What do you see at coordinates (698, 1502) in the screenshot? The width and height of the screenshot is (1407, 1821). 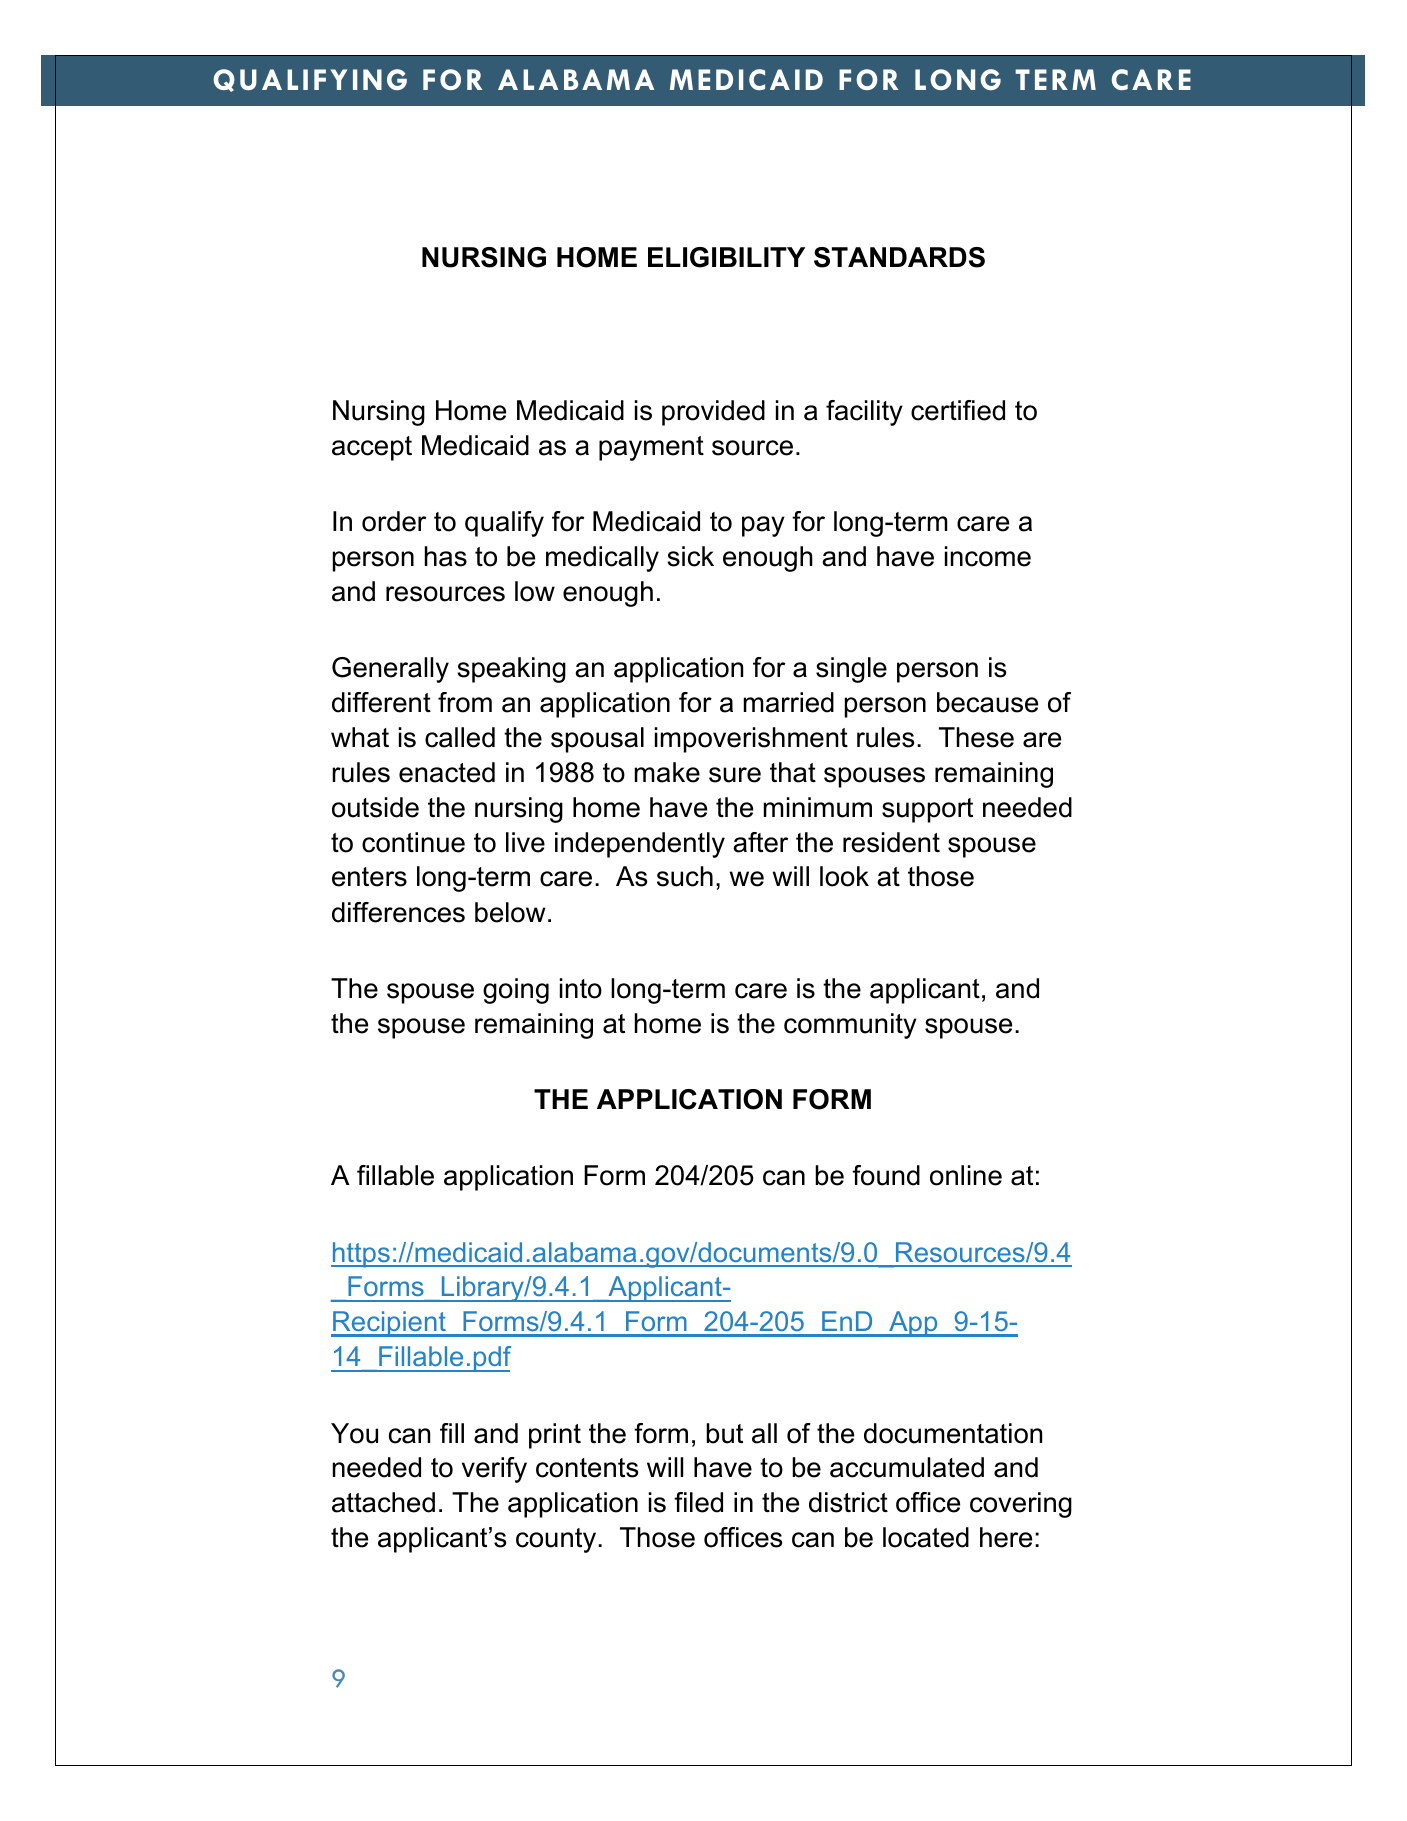 I see `filed` at bounding box center [698, 1502].
